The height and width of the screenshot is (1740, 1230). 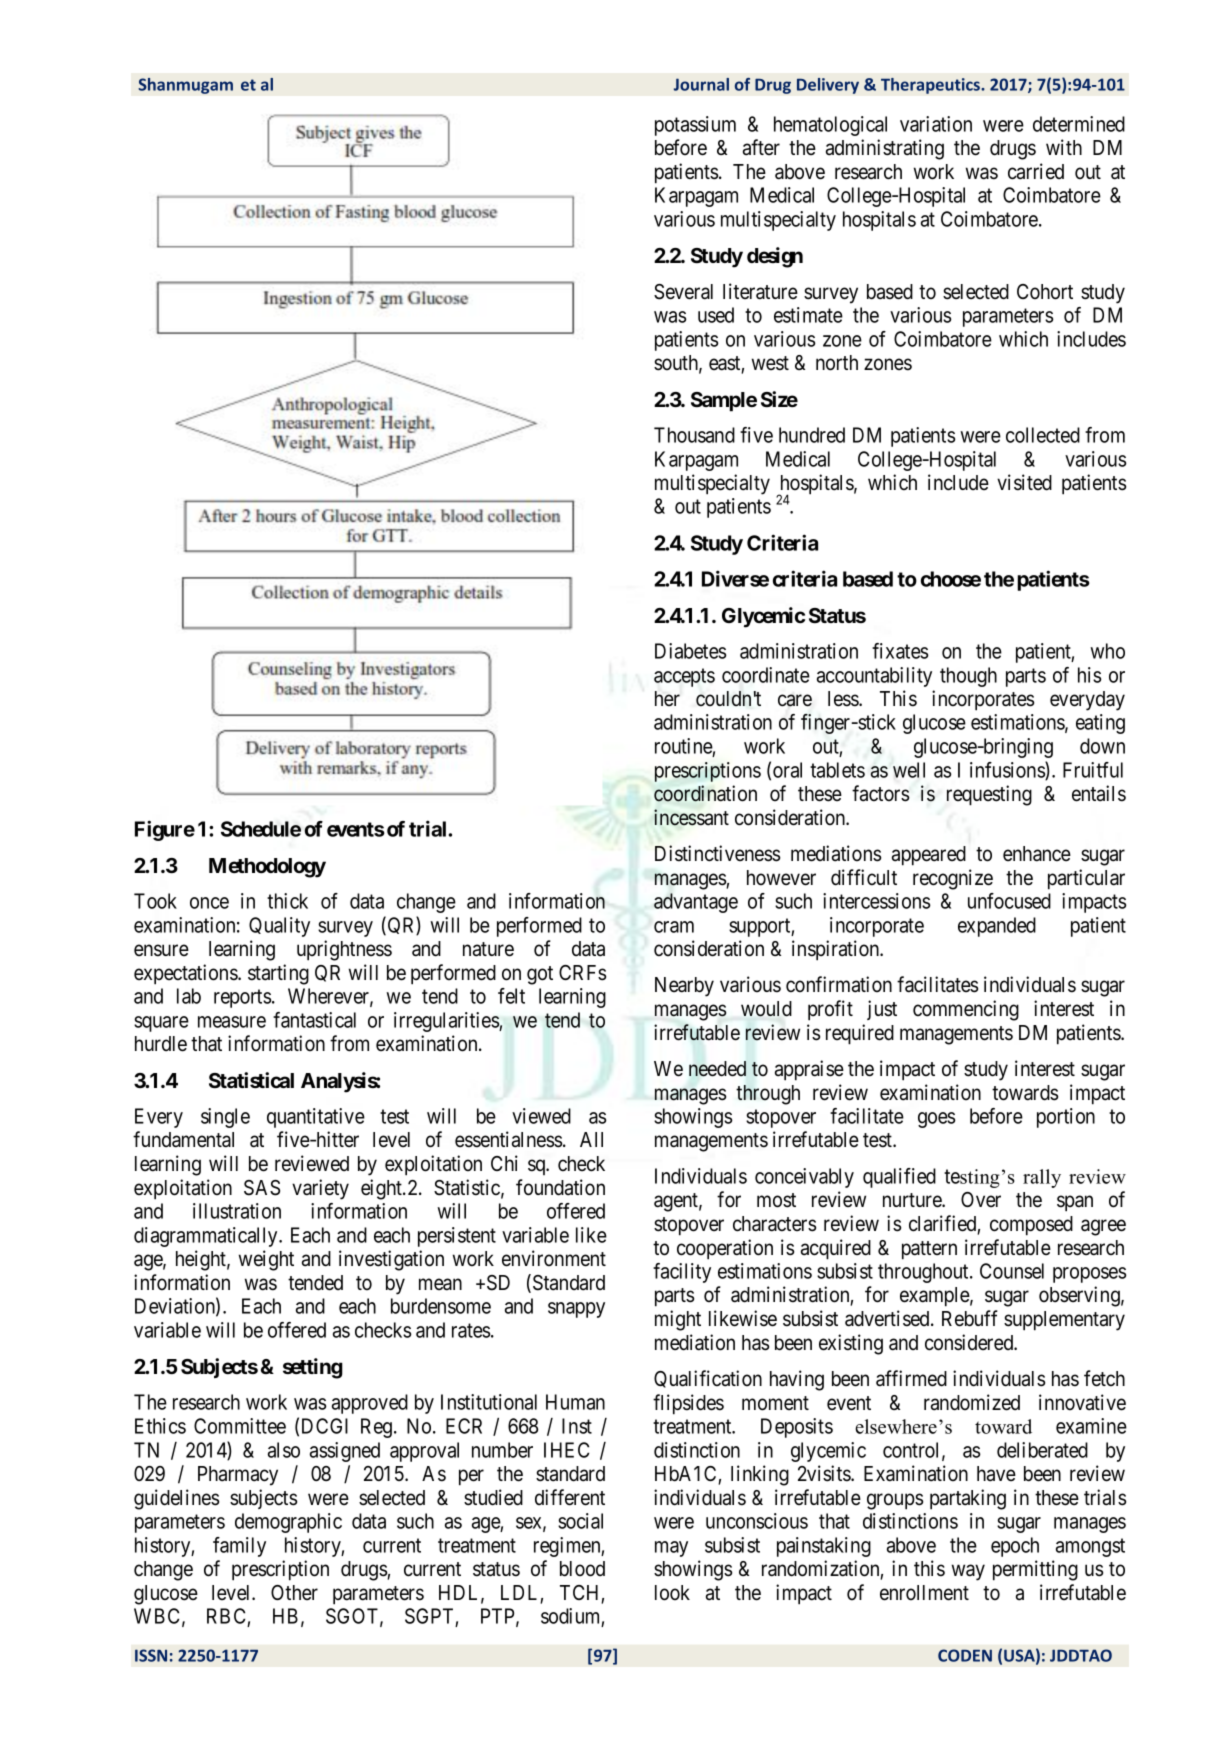 I want to click on variation, so click(x=936, y=124).
